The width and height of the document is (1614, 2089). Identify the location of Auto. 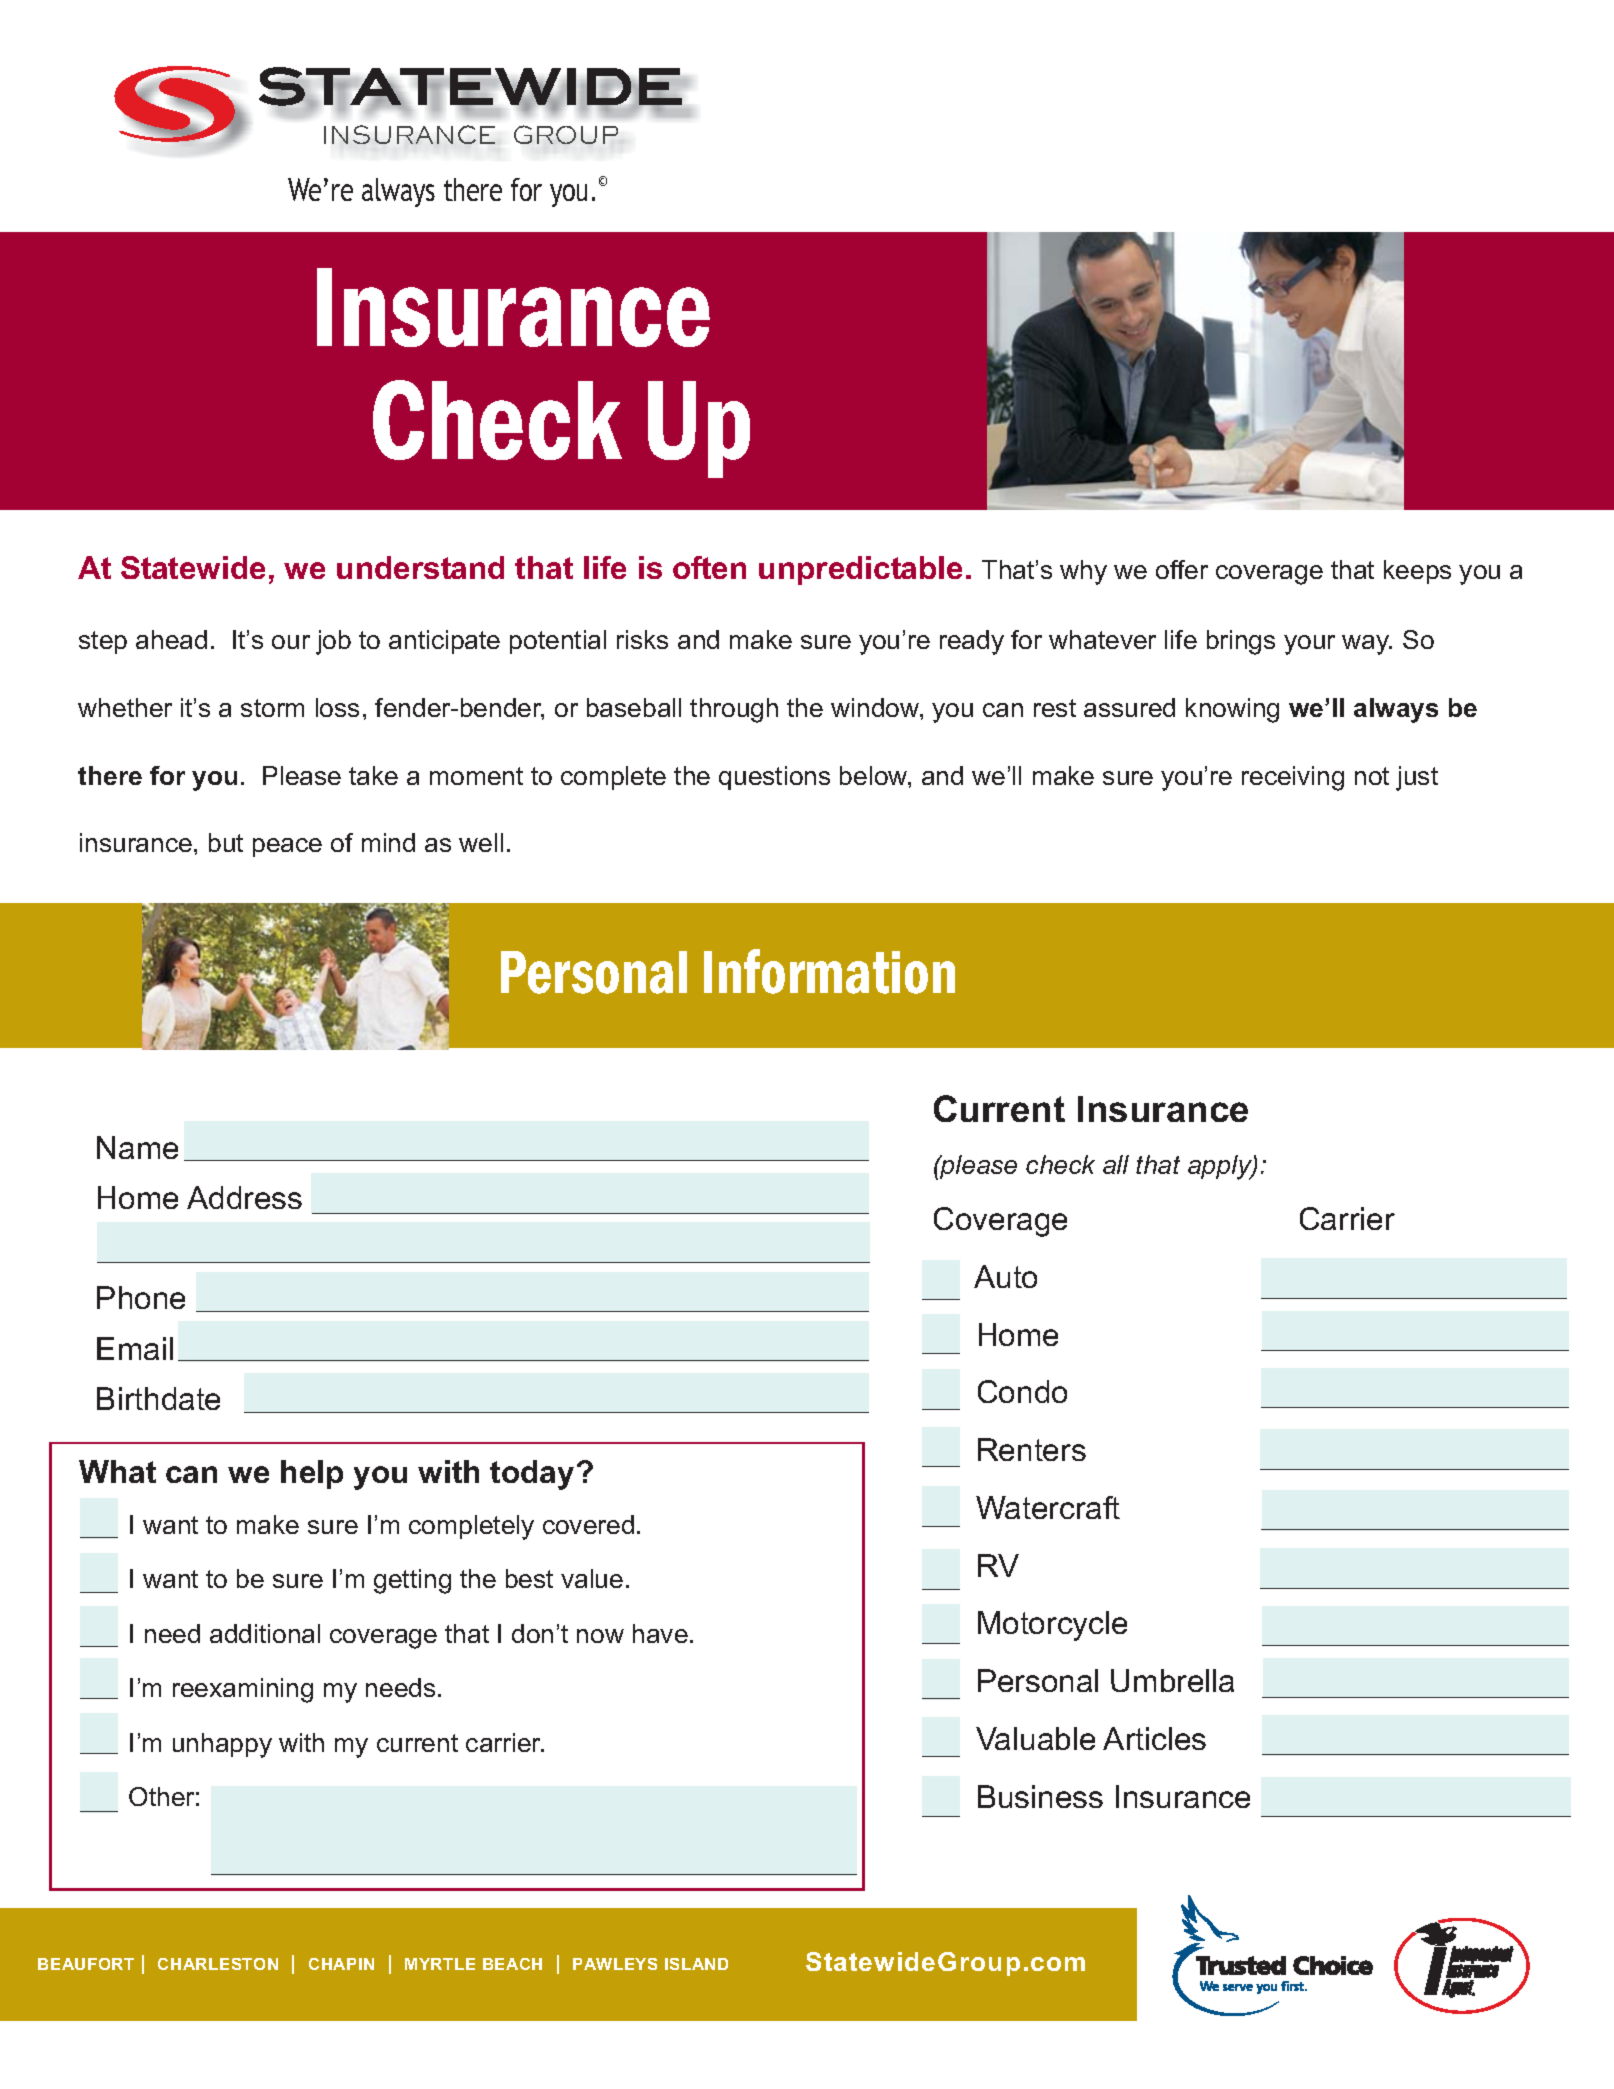
(1005, 1276).
